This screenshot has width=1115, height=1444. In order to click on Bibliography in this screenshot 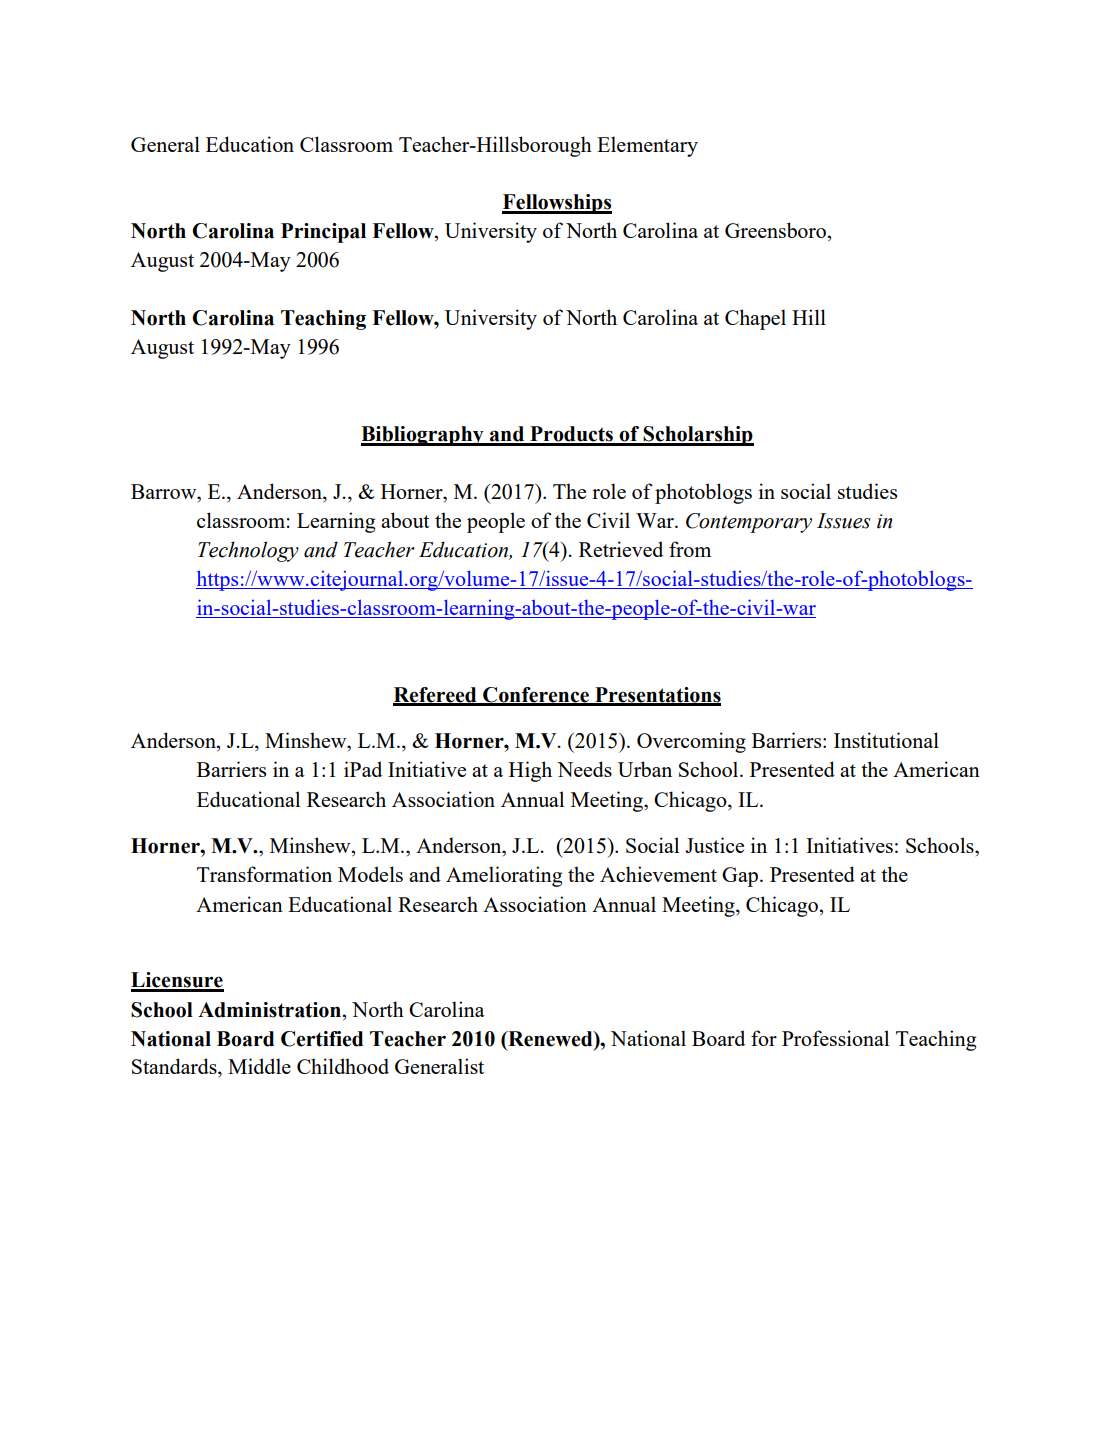, I will do `click(423, 436)`.
